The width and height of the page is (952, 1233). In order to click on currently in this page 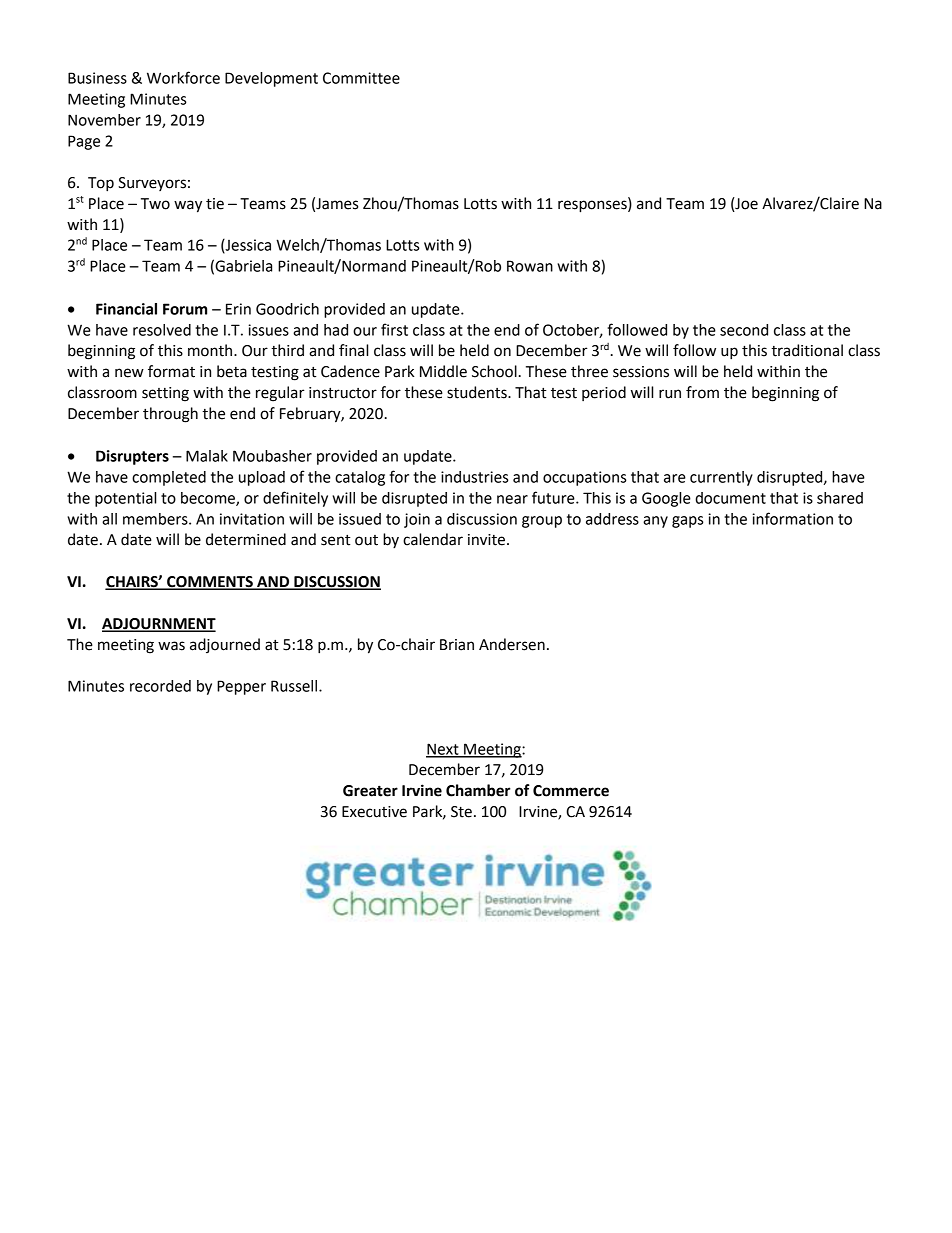, I will do `click(721, 478)`.
